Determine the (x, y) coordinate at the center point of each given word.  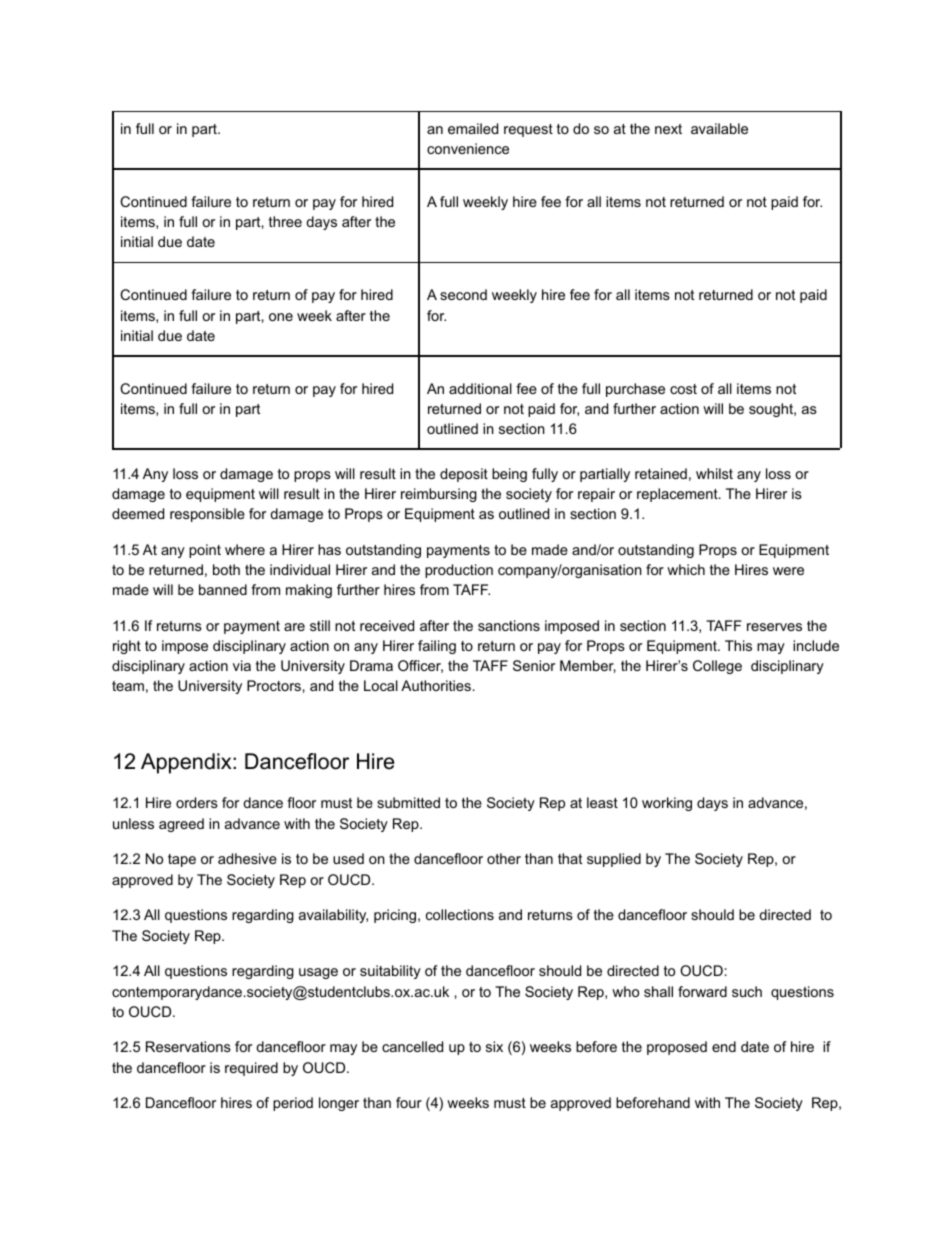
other (504, 858)
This (738, 645)
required (251, 1069)
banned (223, 589)
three (285, 221)
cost (683, 389)
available (719, 128)
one (281, 317)
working (667, 804)
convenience (468, 148)
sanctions (509, 625)
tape (182, 860)
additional (480, 388)
